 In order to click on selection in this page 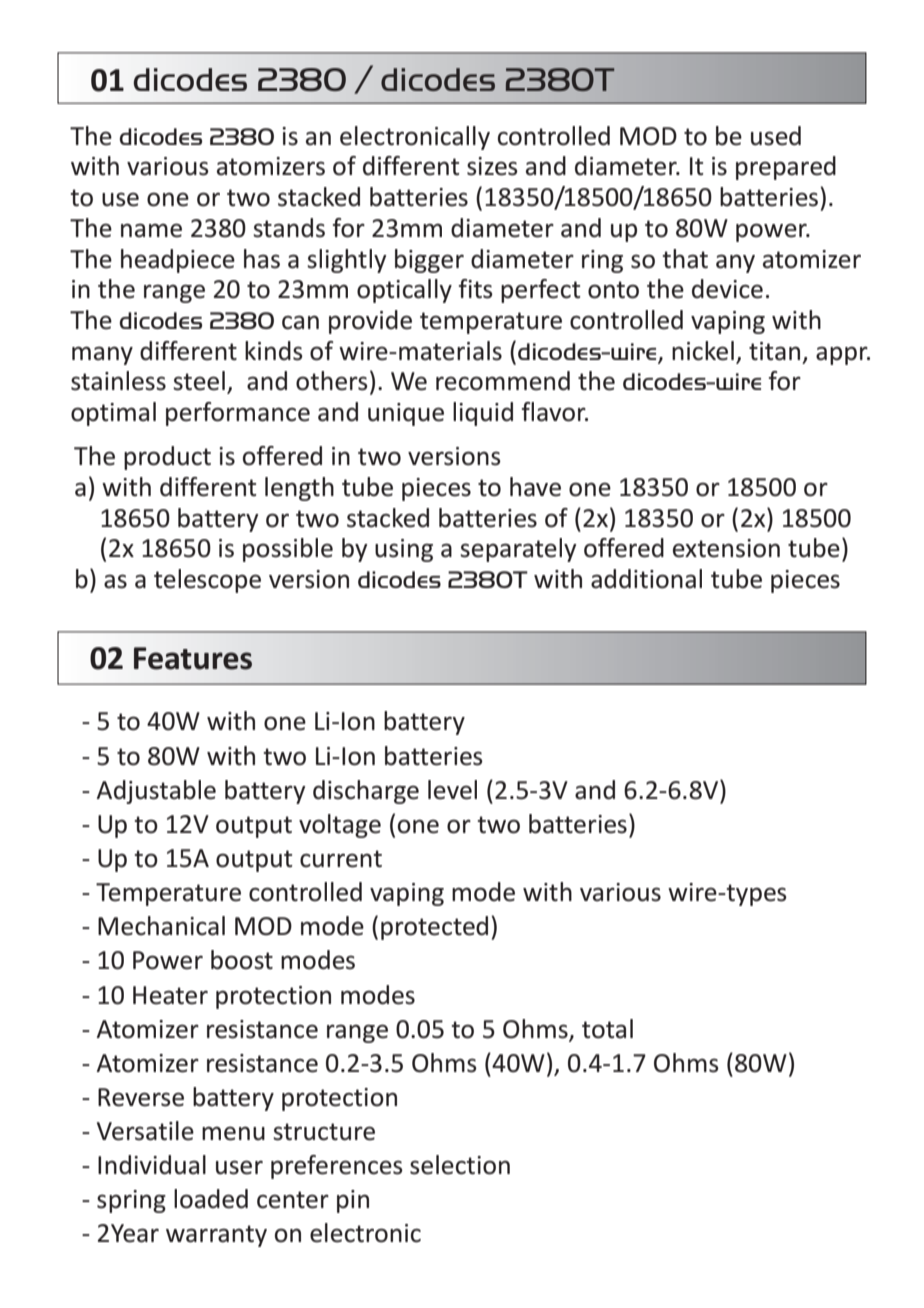, I will do `click(460, 1165)`.
